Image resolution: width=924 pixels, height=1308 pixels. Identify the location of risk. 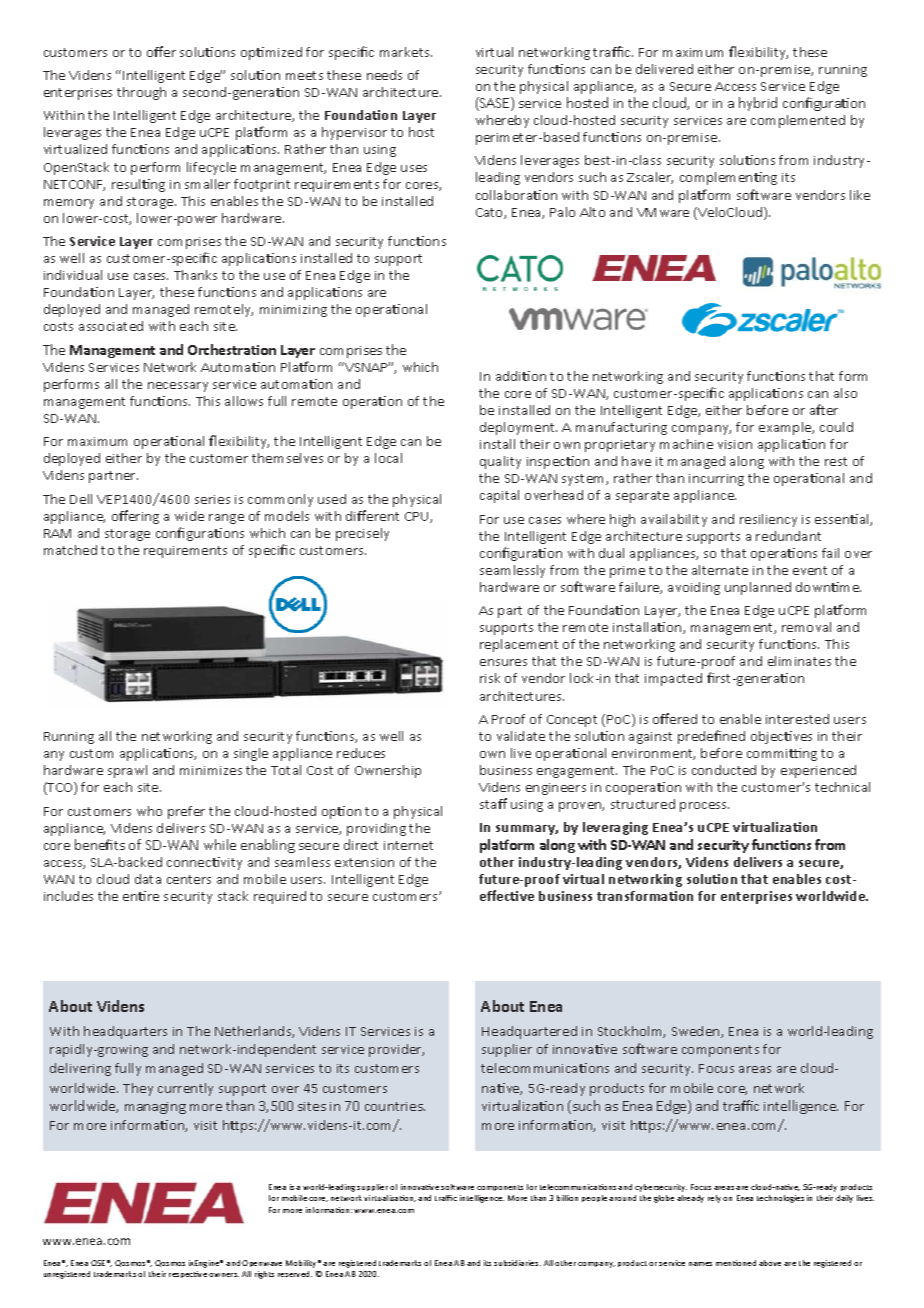
(490, 678).
